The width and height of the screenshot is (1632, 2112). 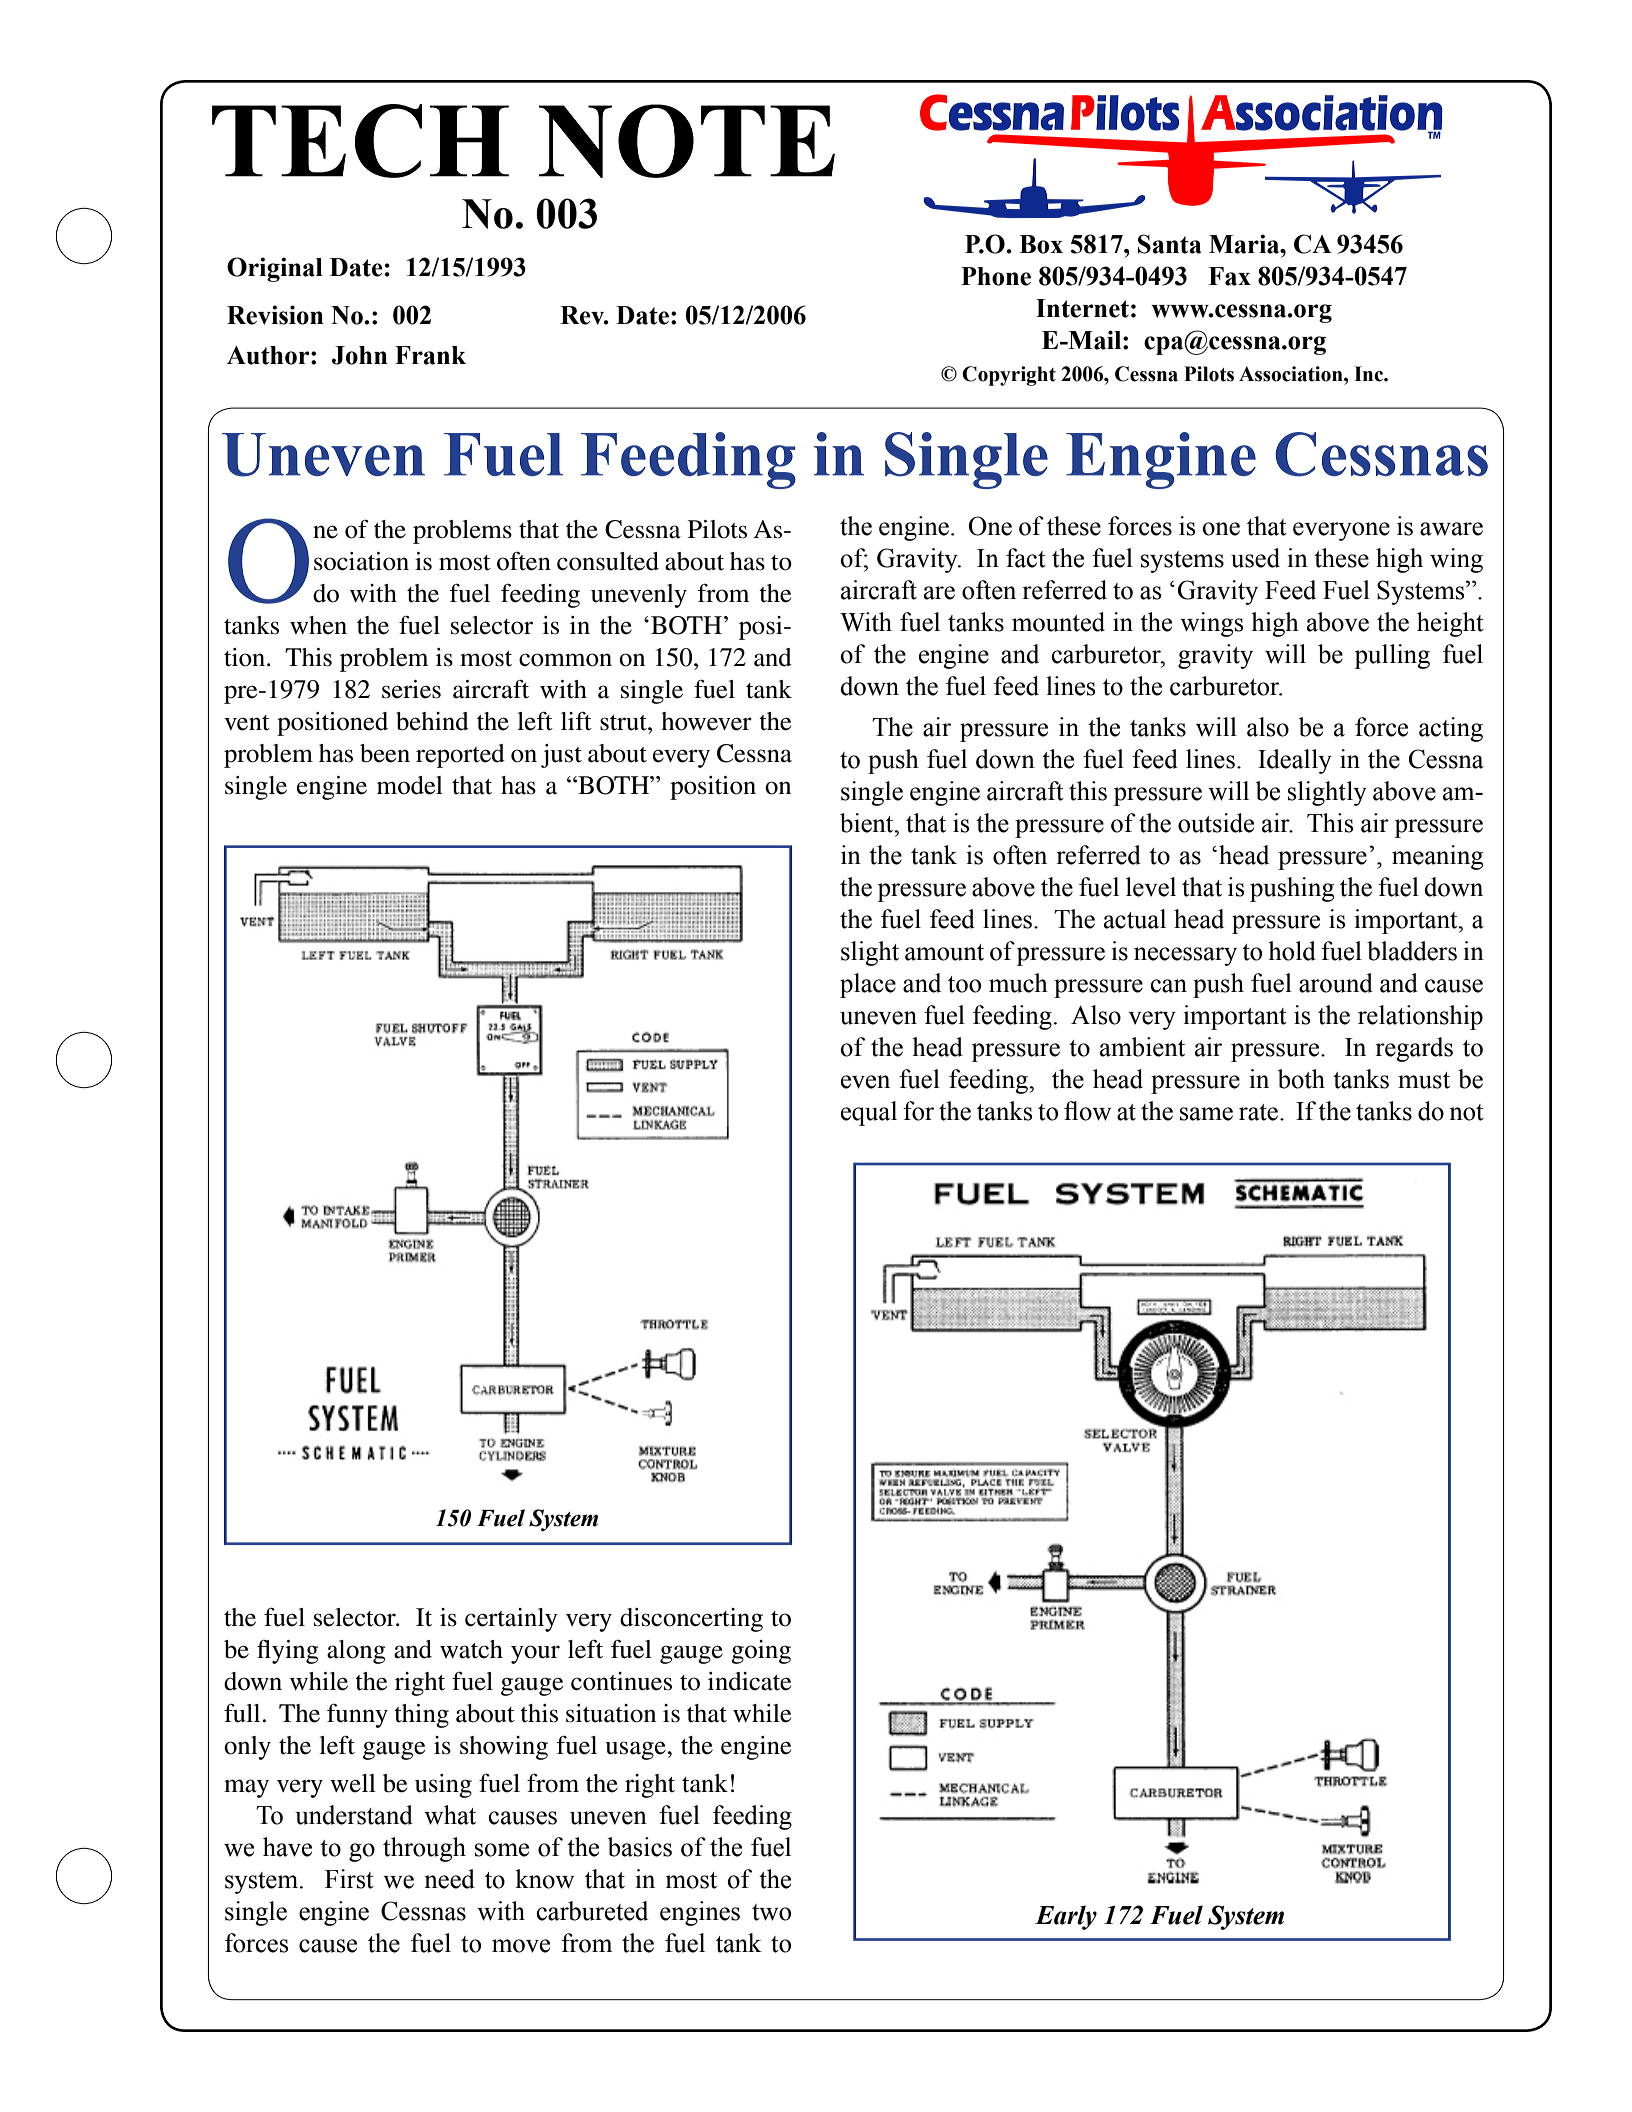 What do you see at coordinates (511, 1620) in the screenshot?
I see `certainly` at bounding box center [511, 1620].
